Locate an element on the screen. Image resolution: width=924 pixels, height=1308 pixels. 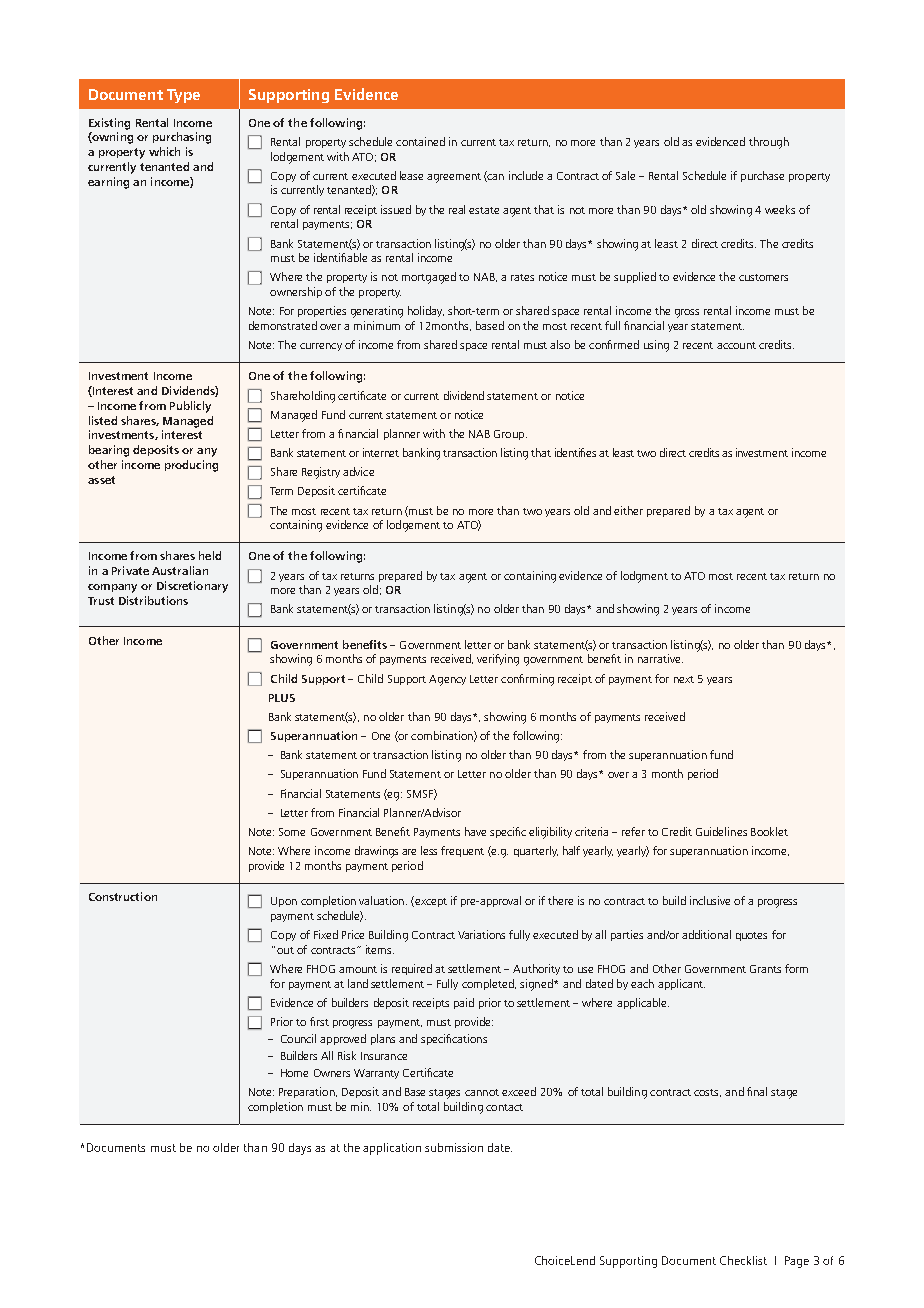
Preparation is located at coordinates (308, 1092).
